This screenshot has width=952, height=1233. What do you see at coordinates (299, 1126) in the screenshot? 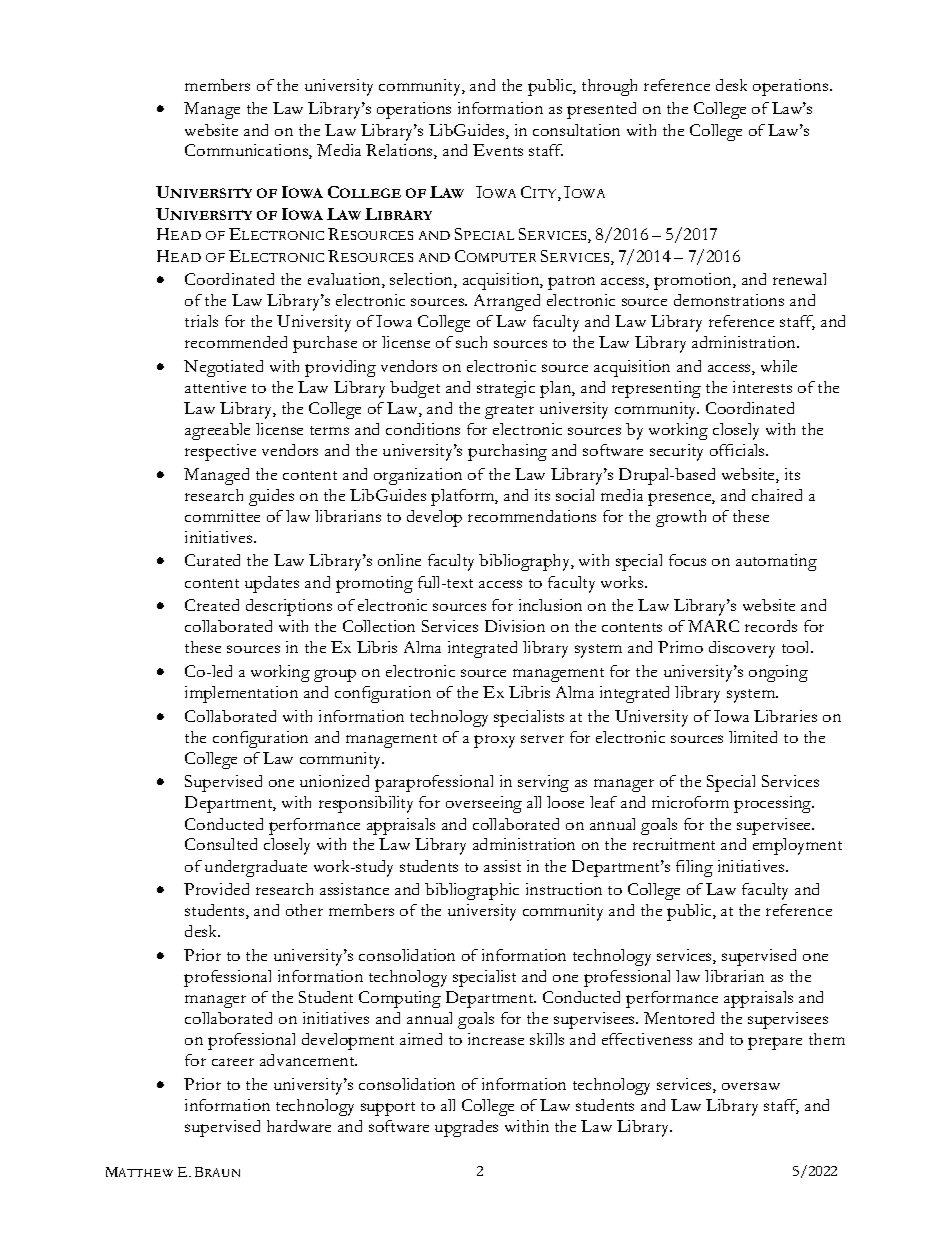
I see `hardware` at bounding box center [299, 1126].
